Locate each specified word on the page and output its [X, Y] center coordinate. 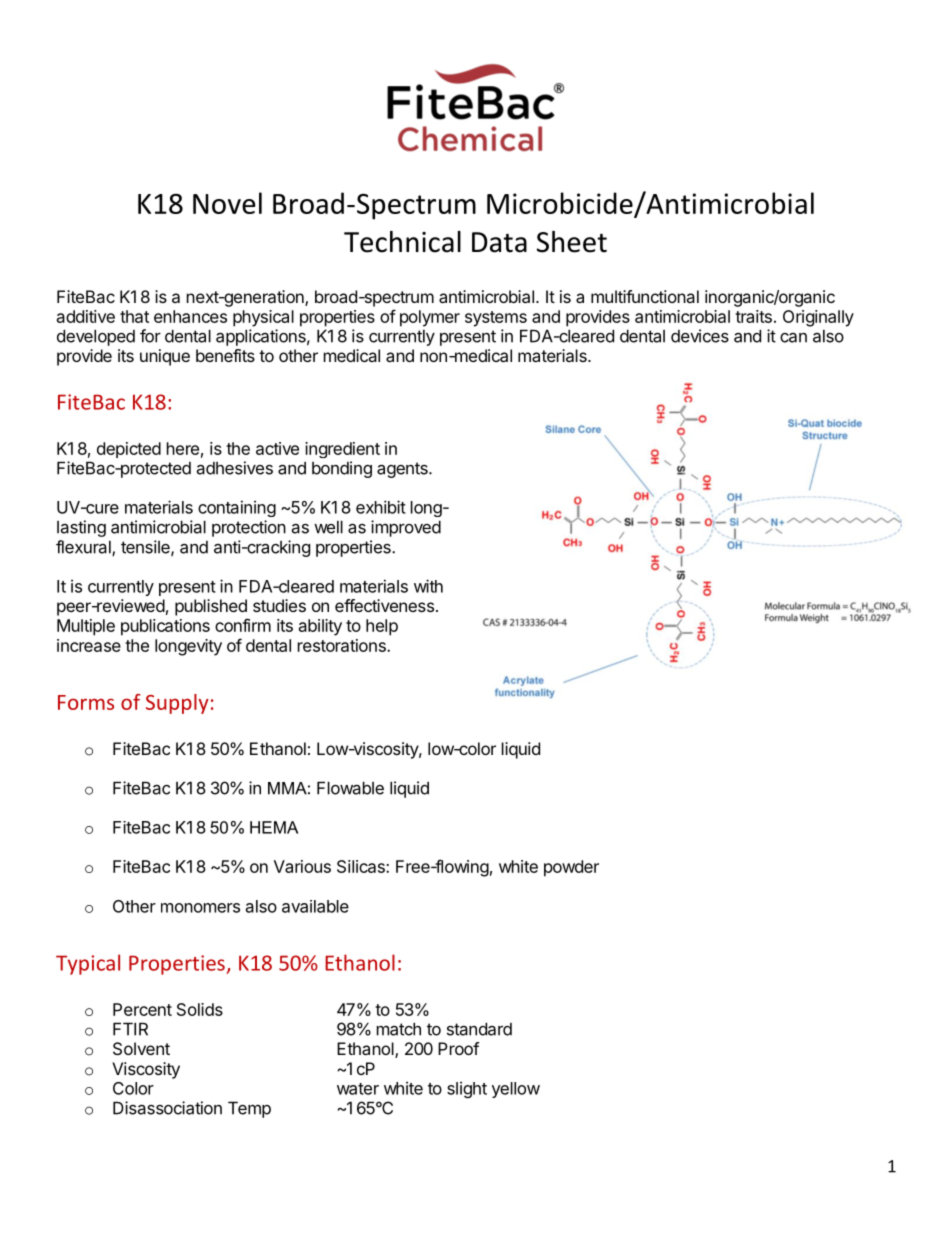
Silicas [362, 866]
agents [403, 470]
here [183, 448]
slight [467, 1089]
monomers [200, 908]
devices [700, 336]
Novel [227, 203]
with [428, 586]
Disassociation [167, 1108]
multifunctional [645, 296]
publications [165, 627]
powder [571, 868]
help [382, 627]
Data [499, 242]
